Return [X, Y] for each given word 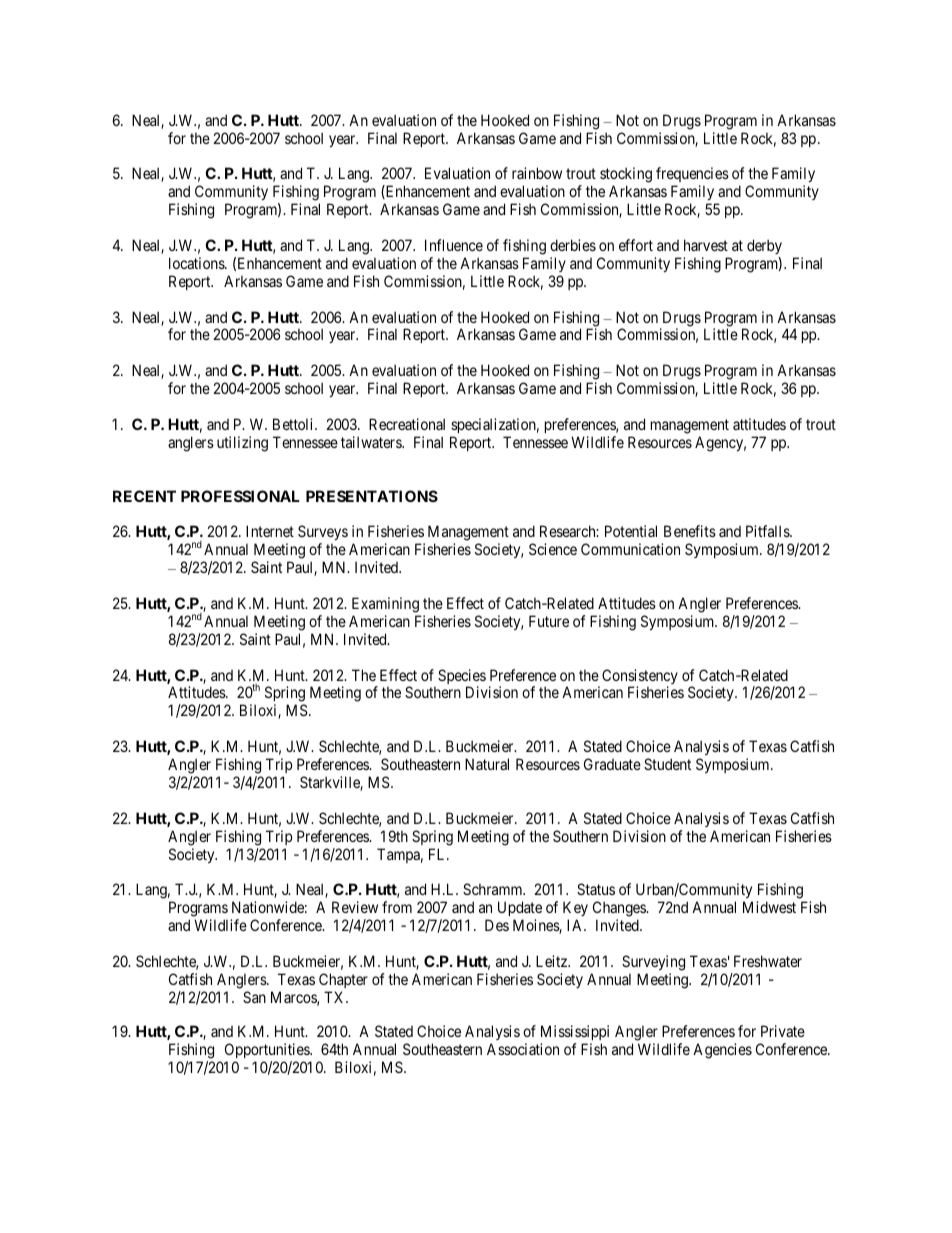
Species [462, 678]
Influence [454, 245]
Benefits [690, 531]
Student [667, 764]
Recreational [407, 424]
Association [523, 1049]
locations [197, 263]
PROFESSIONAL [240, 496]
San [254, 997]
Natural [487, 764]
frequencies [692, 176]
